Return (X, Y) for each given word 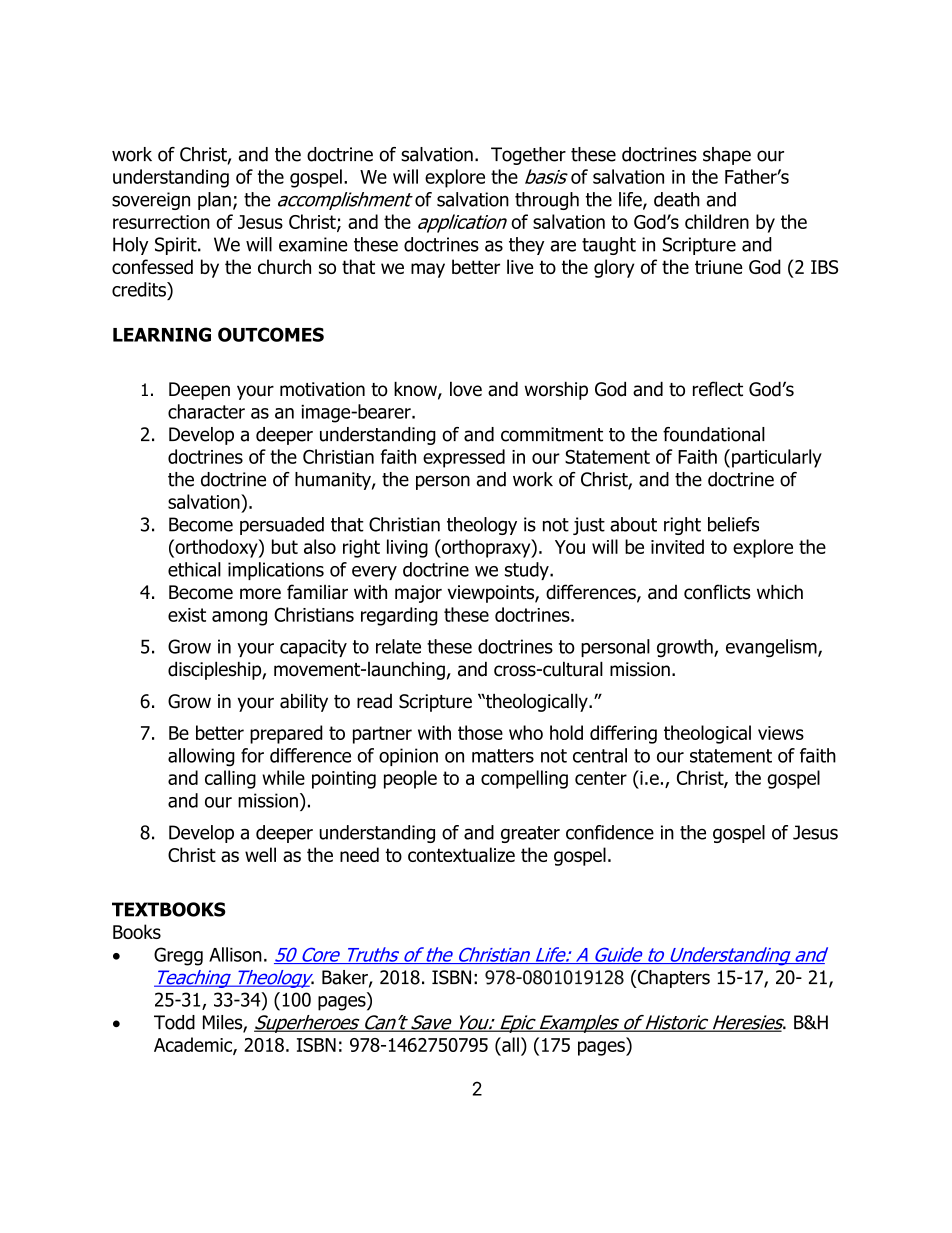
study (528, 571)
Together (528, 156)
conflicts (717, 592)
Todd (174, 1022)
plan (214, 201)
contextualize (461, 854)
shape (727, 156)
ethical (194, 569)
